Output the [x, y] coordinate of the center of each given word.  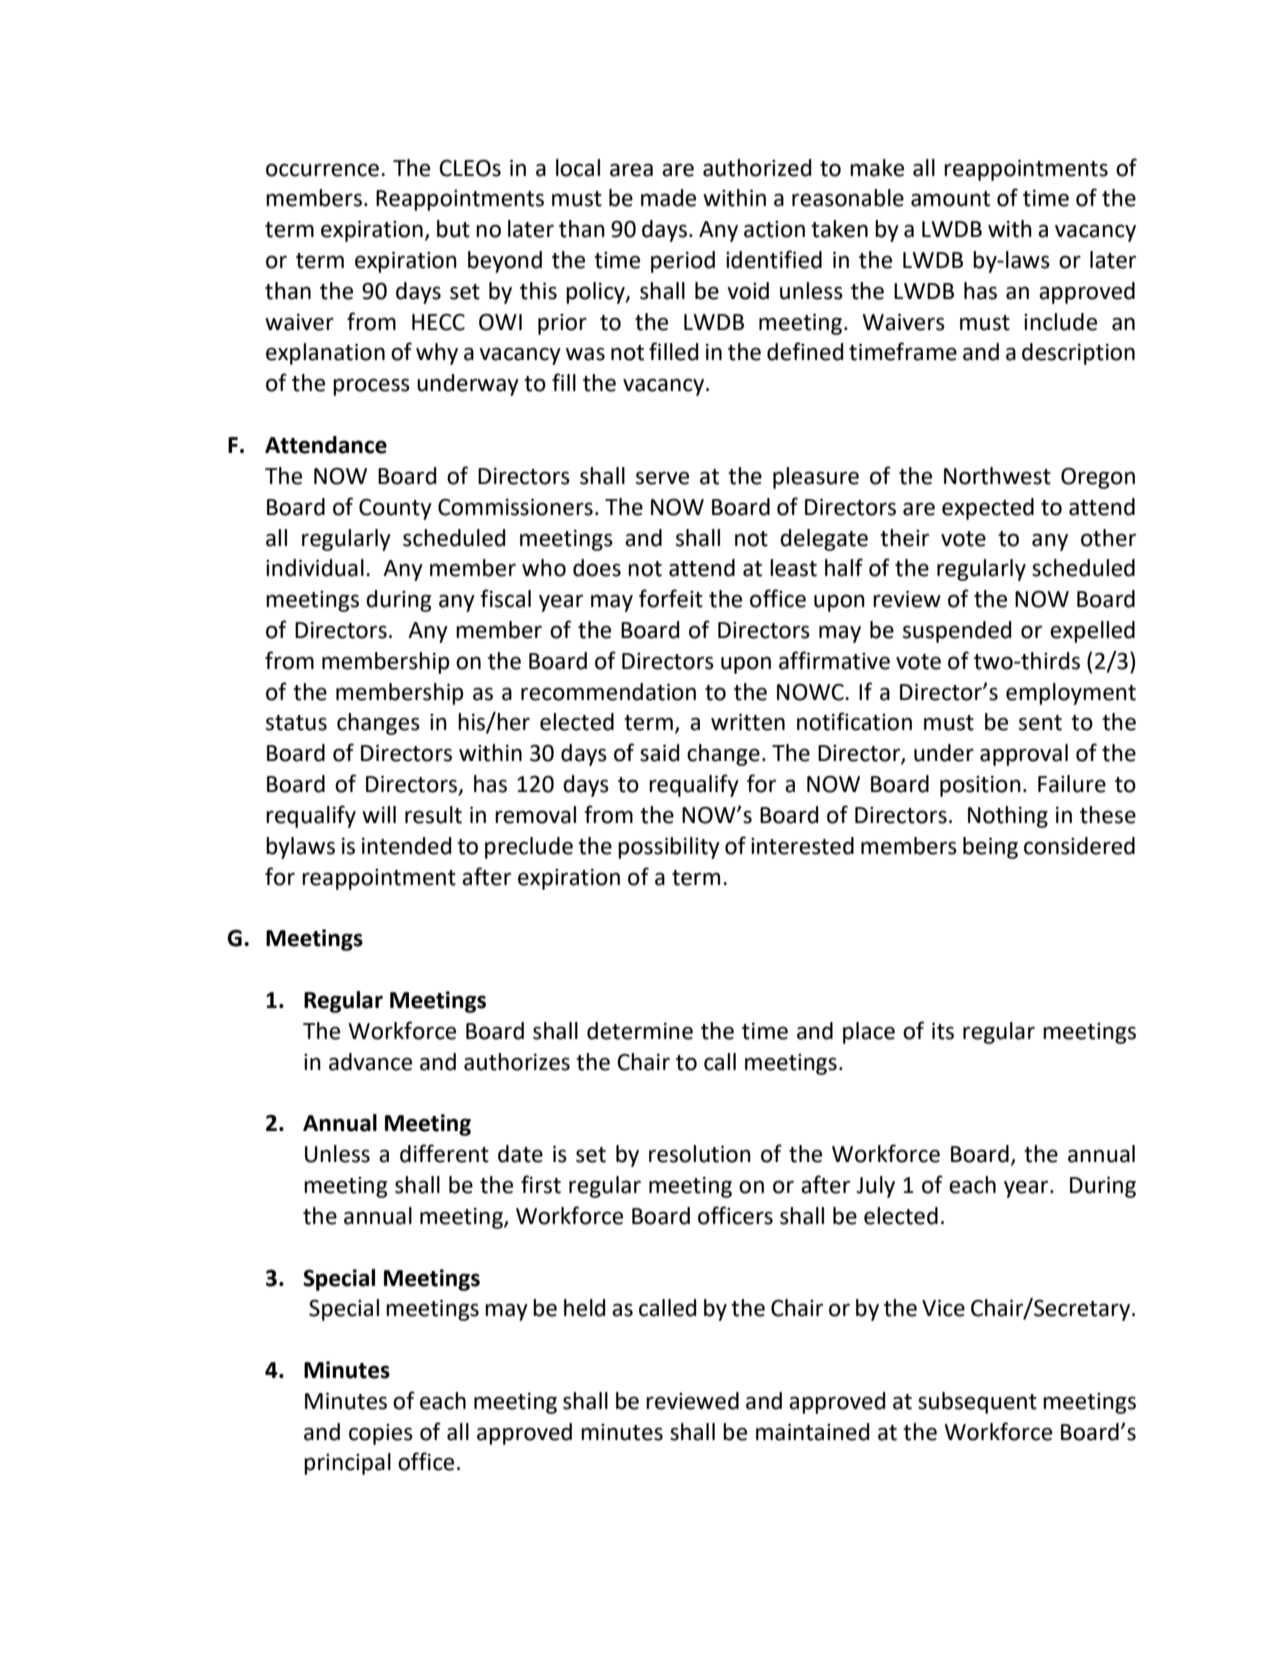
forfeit [671, 598]
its [943, 1031]
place [869, 1033]
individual [315, 568]
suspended [957, 632]
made [668, 198]
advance [370, 1062]
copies [381, 1434]
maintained [812, 1432]
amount [950, 199]
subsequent [977, 1403]
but [453, 229]
